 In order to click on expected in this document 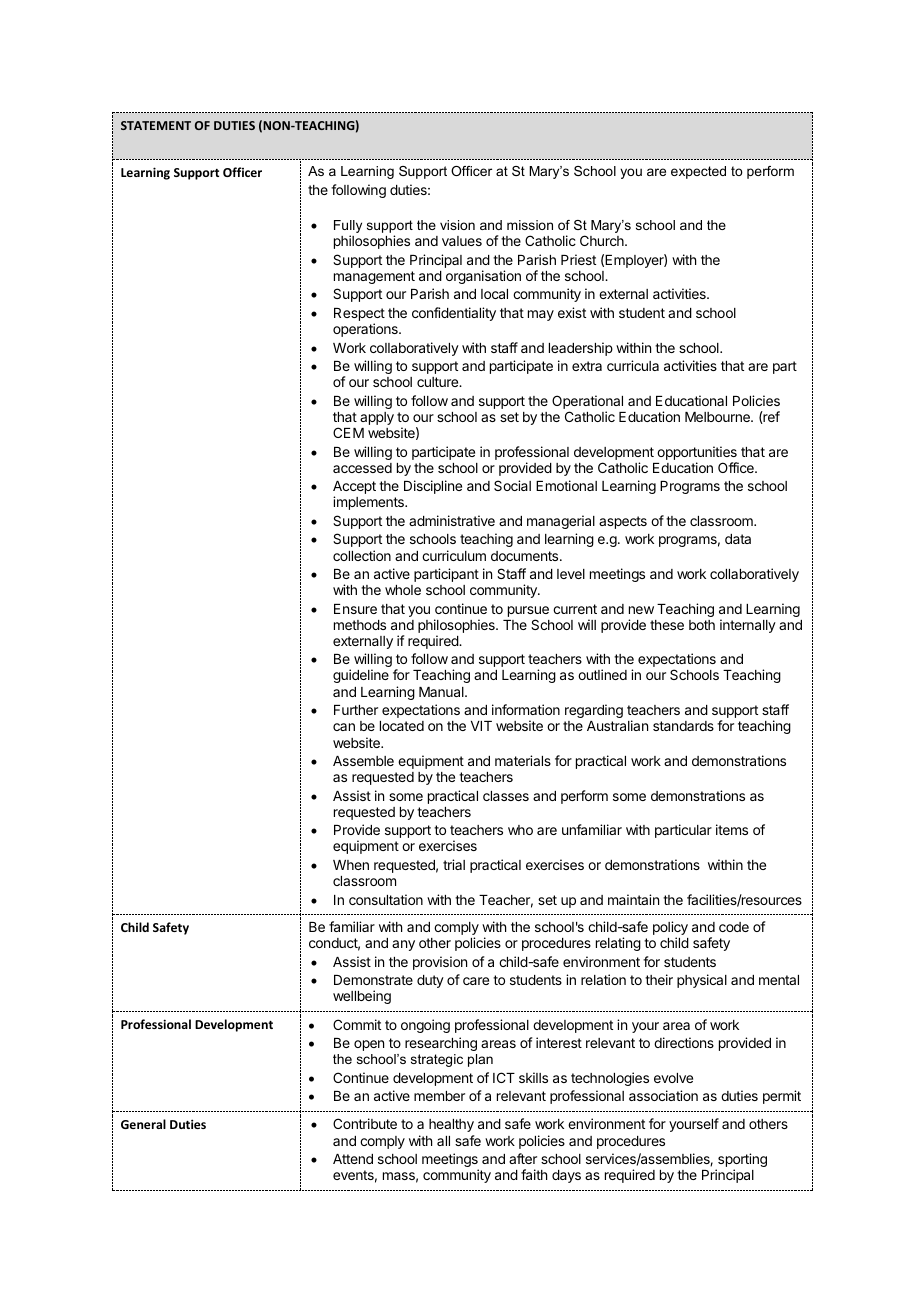, I will do `click(698, 172)`.
